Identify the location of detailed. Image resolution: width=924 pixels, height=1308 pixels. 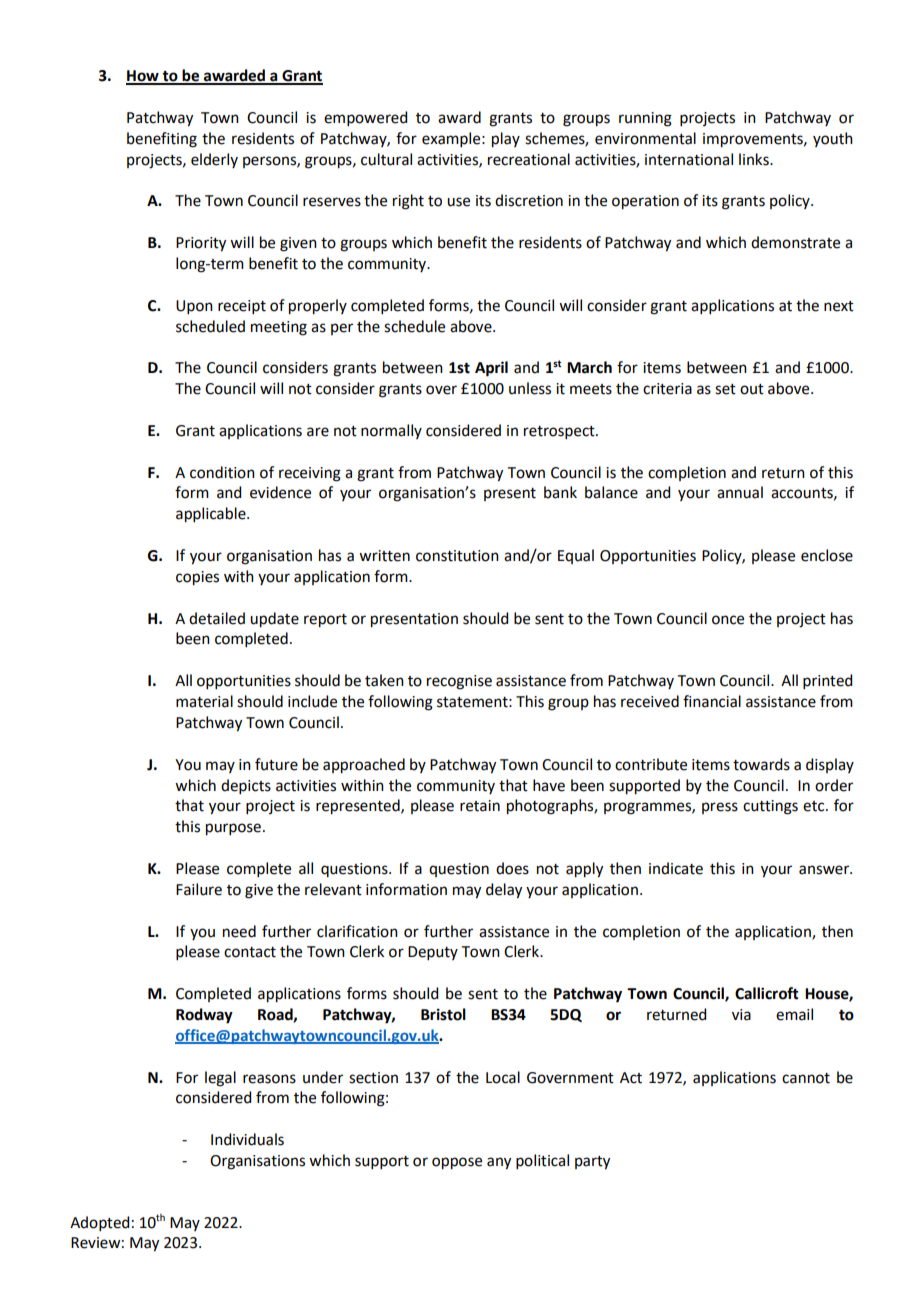
(217, 618).
